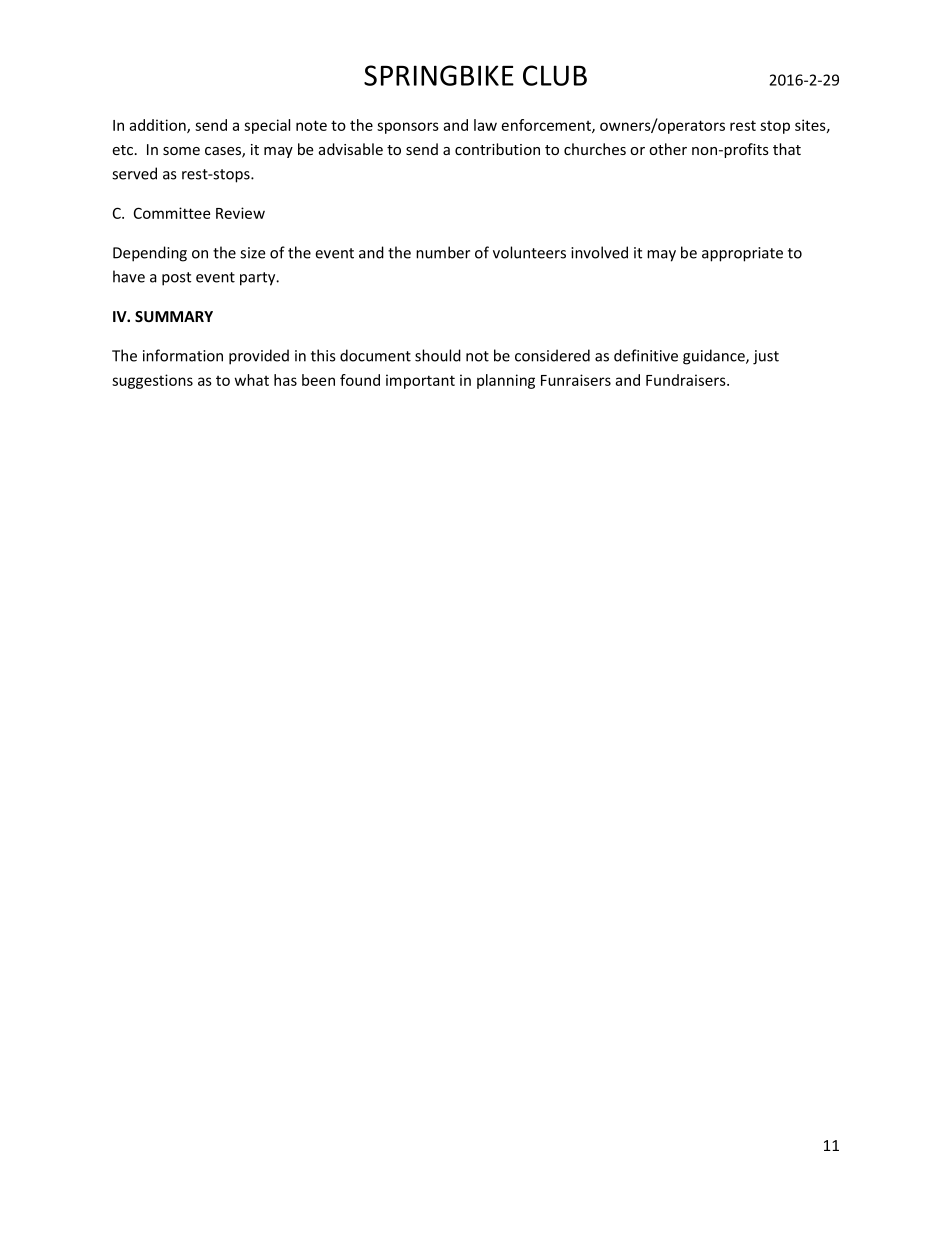  I want to click on CLUB, so click(555, 75).
